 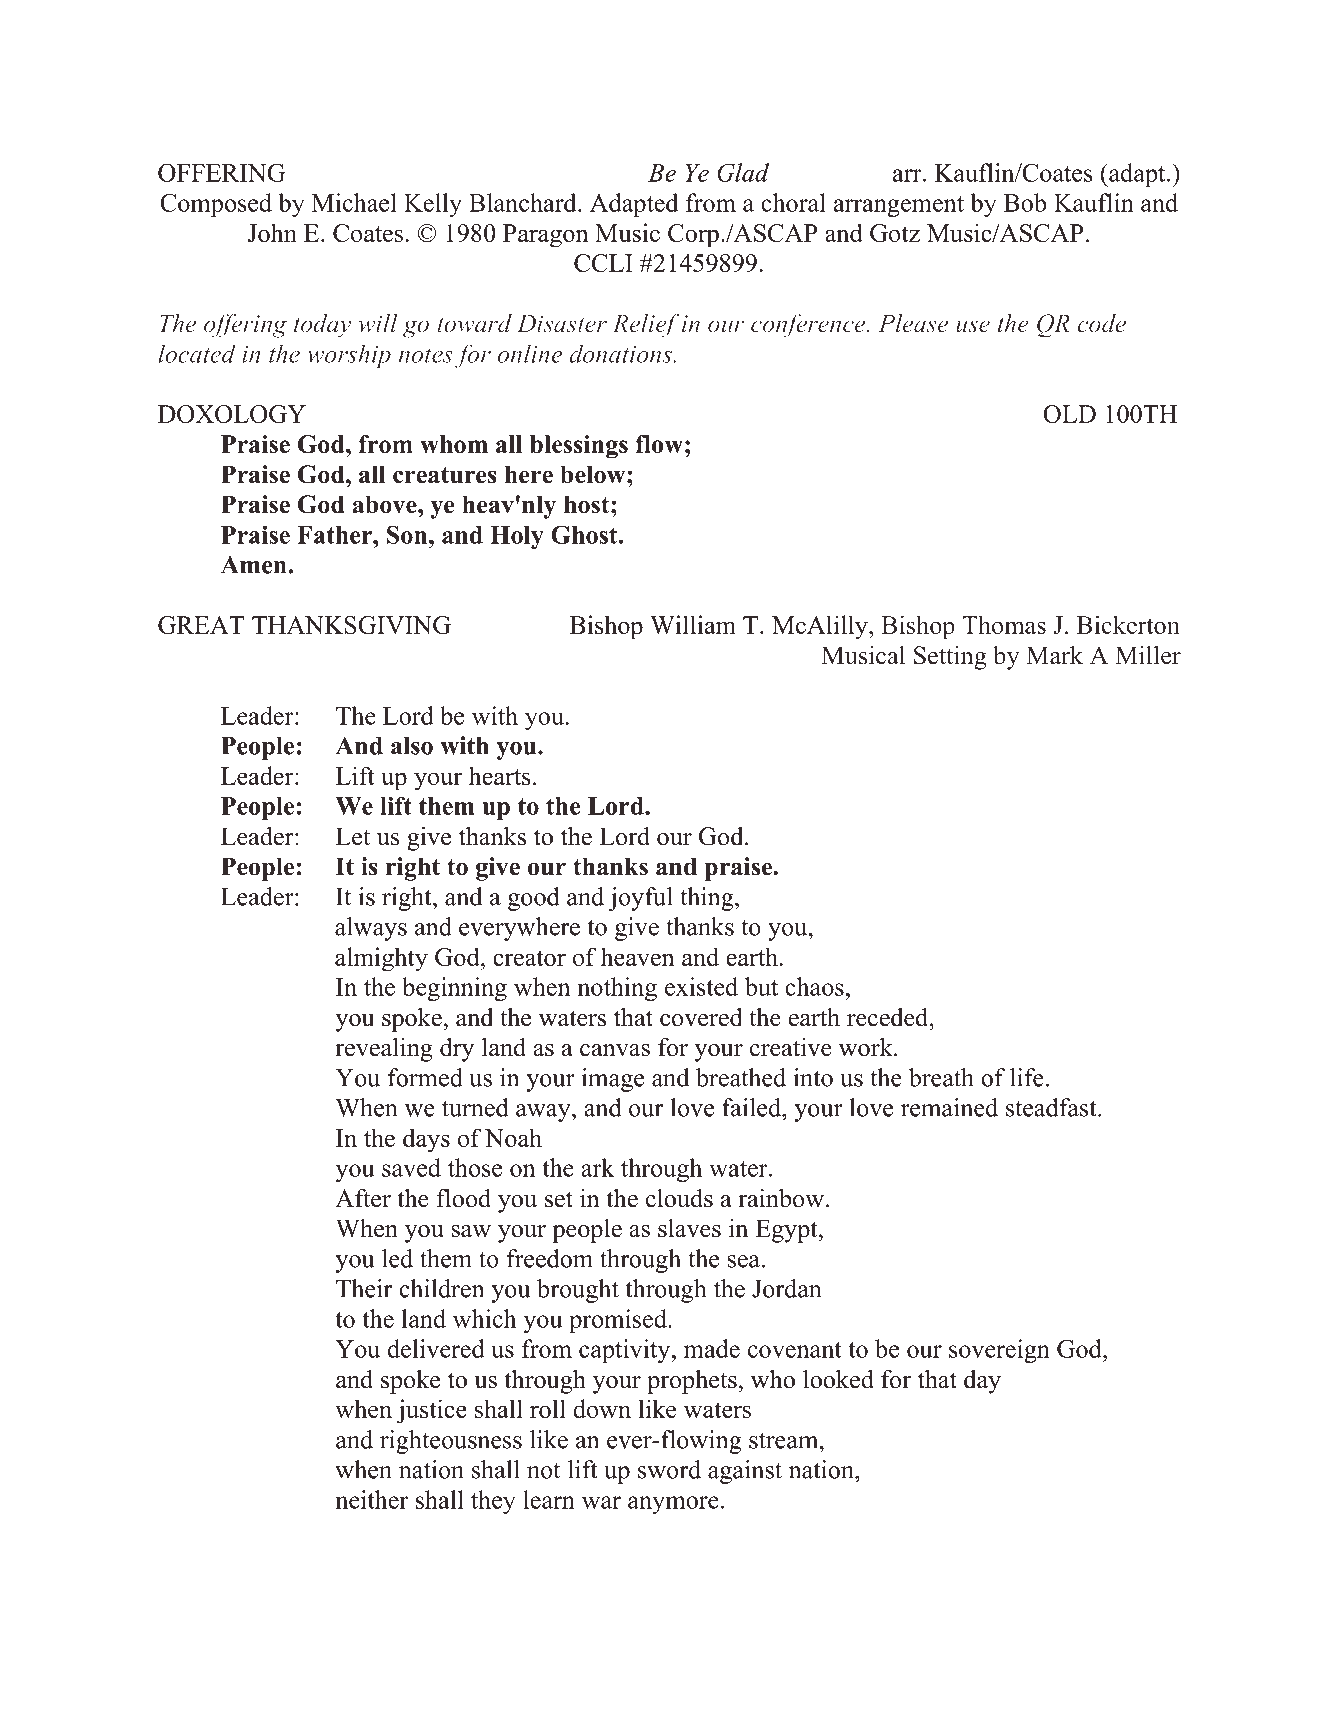 What do you see at coordinates (669, 1469) in the document?
I see `sword` at bounding box center [669, 1469].
